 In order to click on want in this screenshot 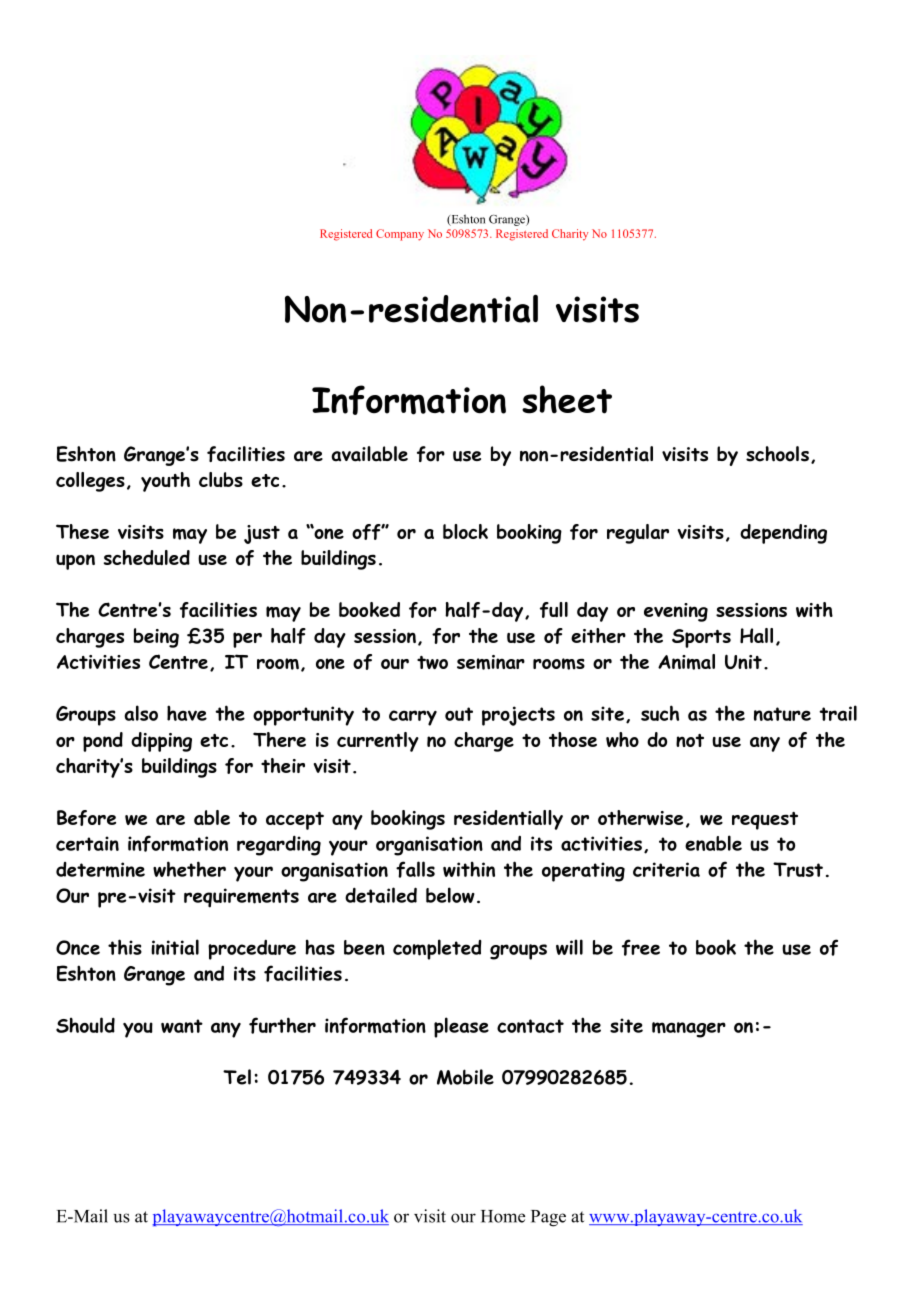, I will do `click(182, 1026)`.
